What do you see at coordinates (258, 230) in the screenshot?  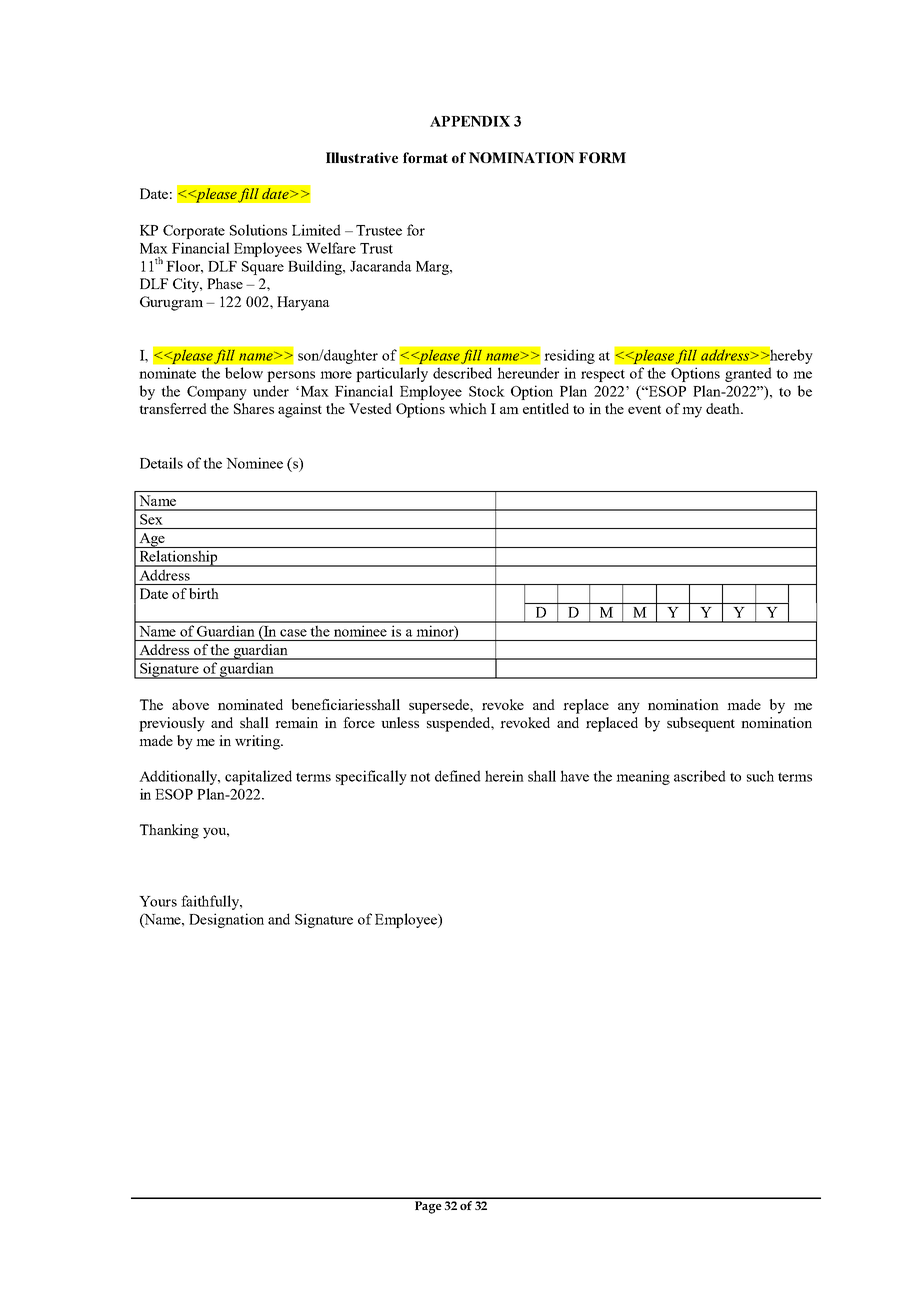 I see `Solutions` at bounding box center [258, 230].
